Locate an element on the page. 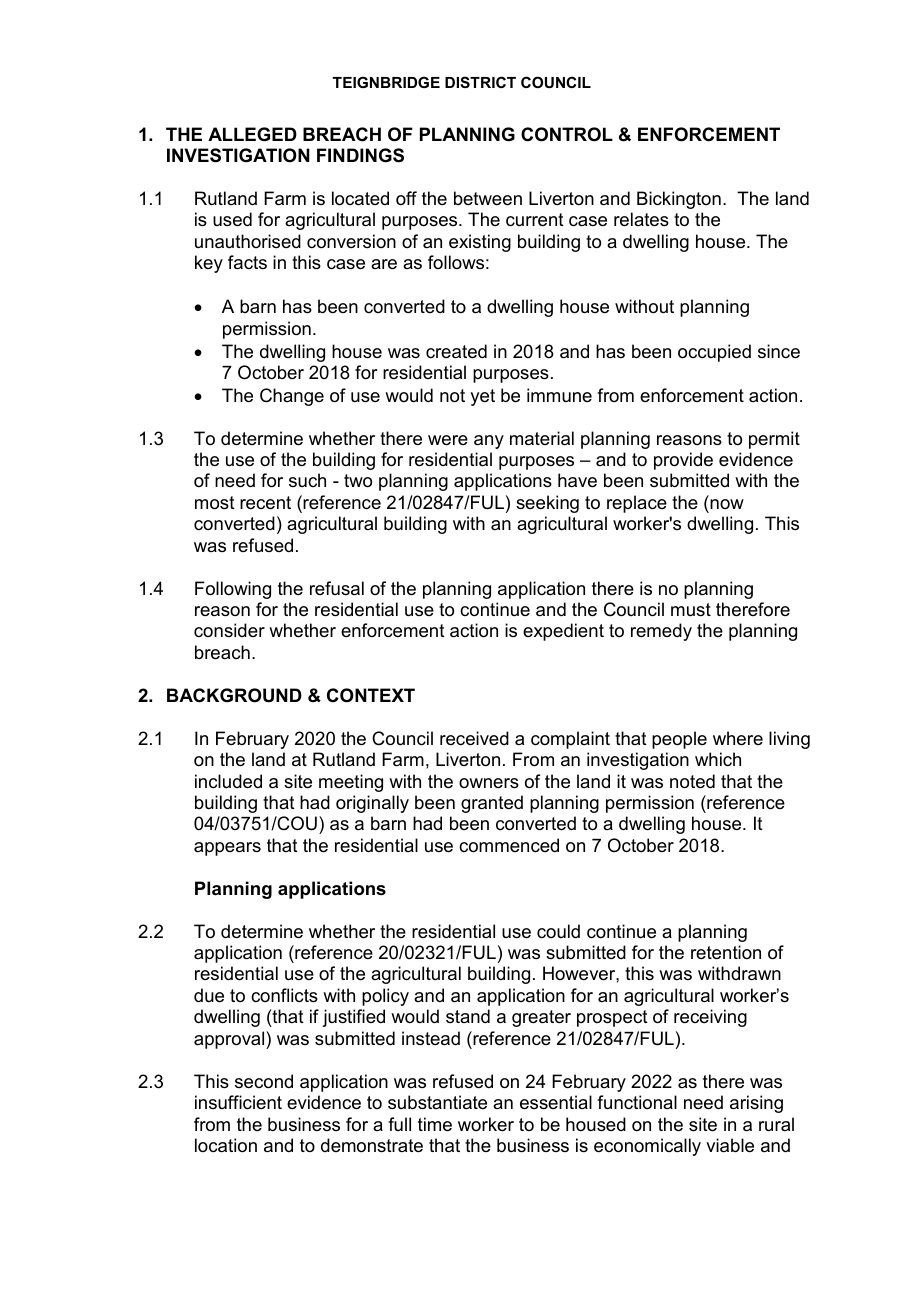  commenced is located at coordinates (509, 845).
